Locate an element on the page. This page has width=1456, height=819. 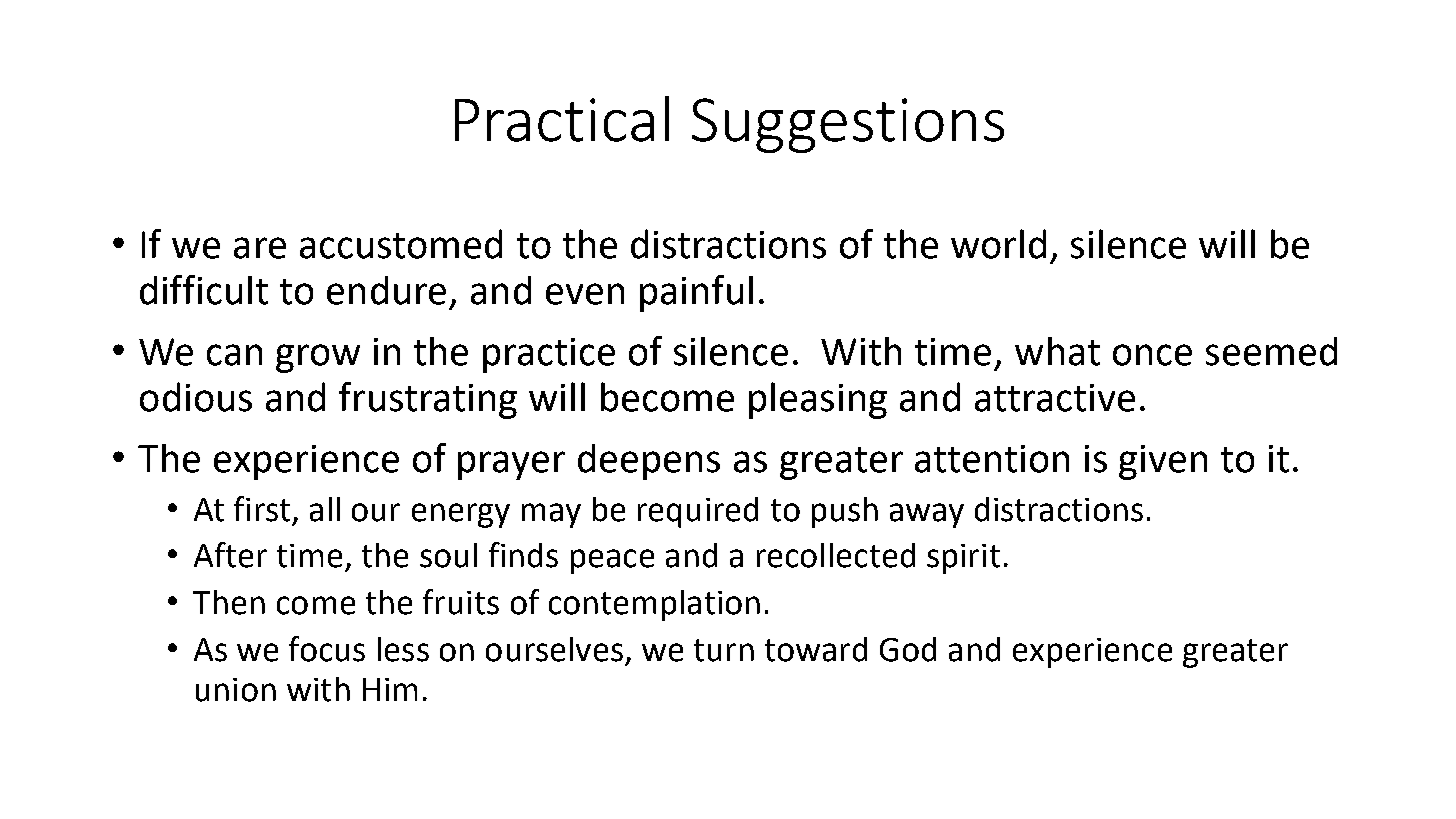
Suggestions is located at coordinates (848, 125).
